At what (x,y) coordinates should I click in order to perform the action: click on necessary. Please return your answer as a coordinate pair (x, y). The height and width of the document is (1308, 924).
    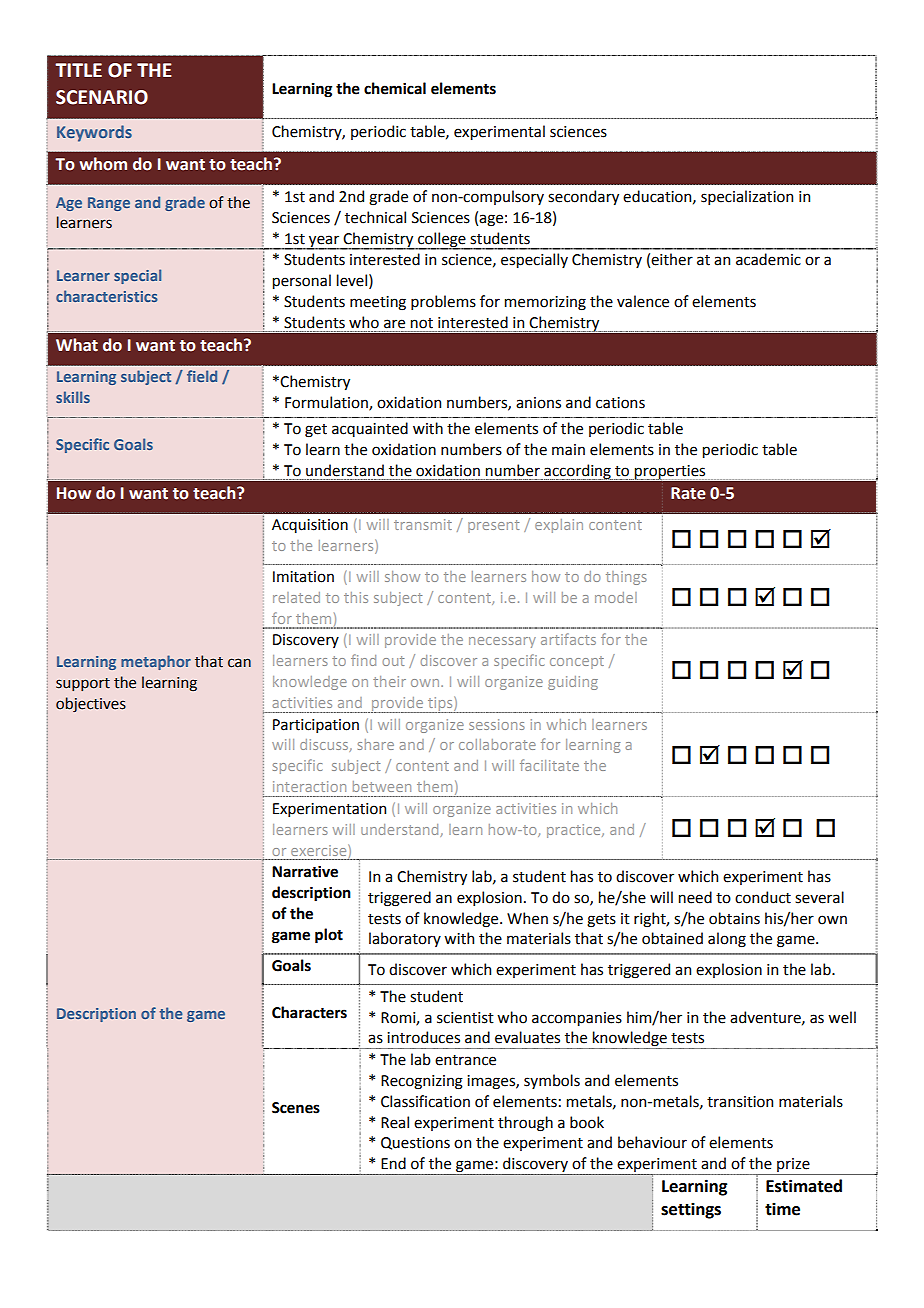
    Looking at the image, I should click on (502, 642).
